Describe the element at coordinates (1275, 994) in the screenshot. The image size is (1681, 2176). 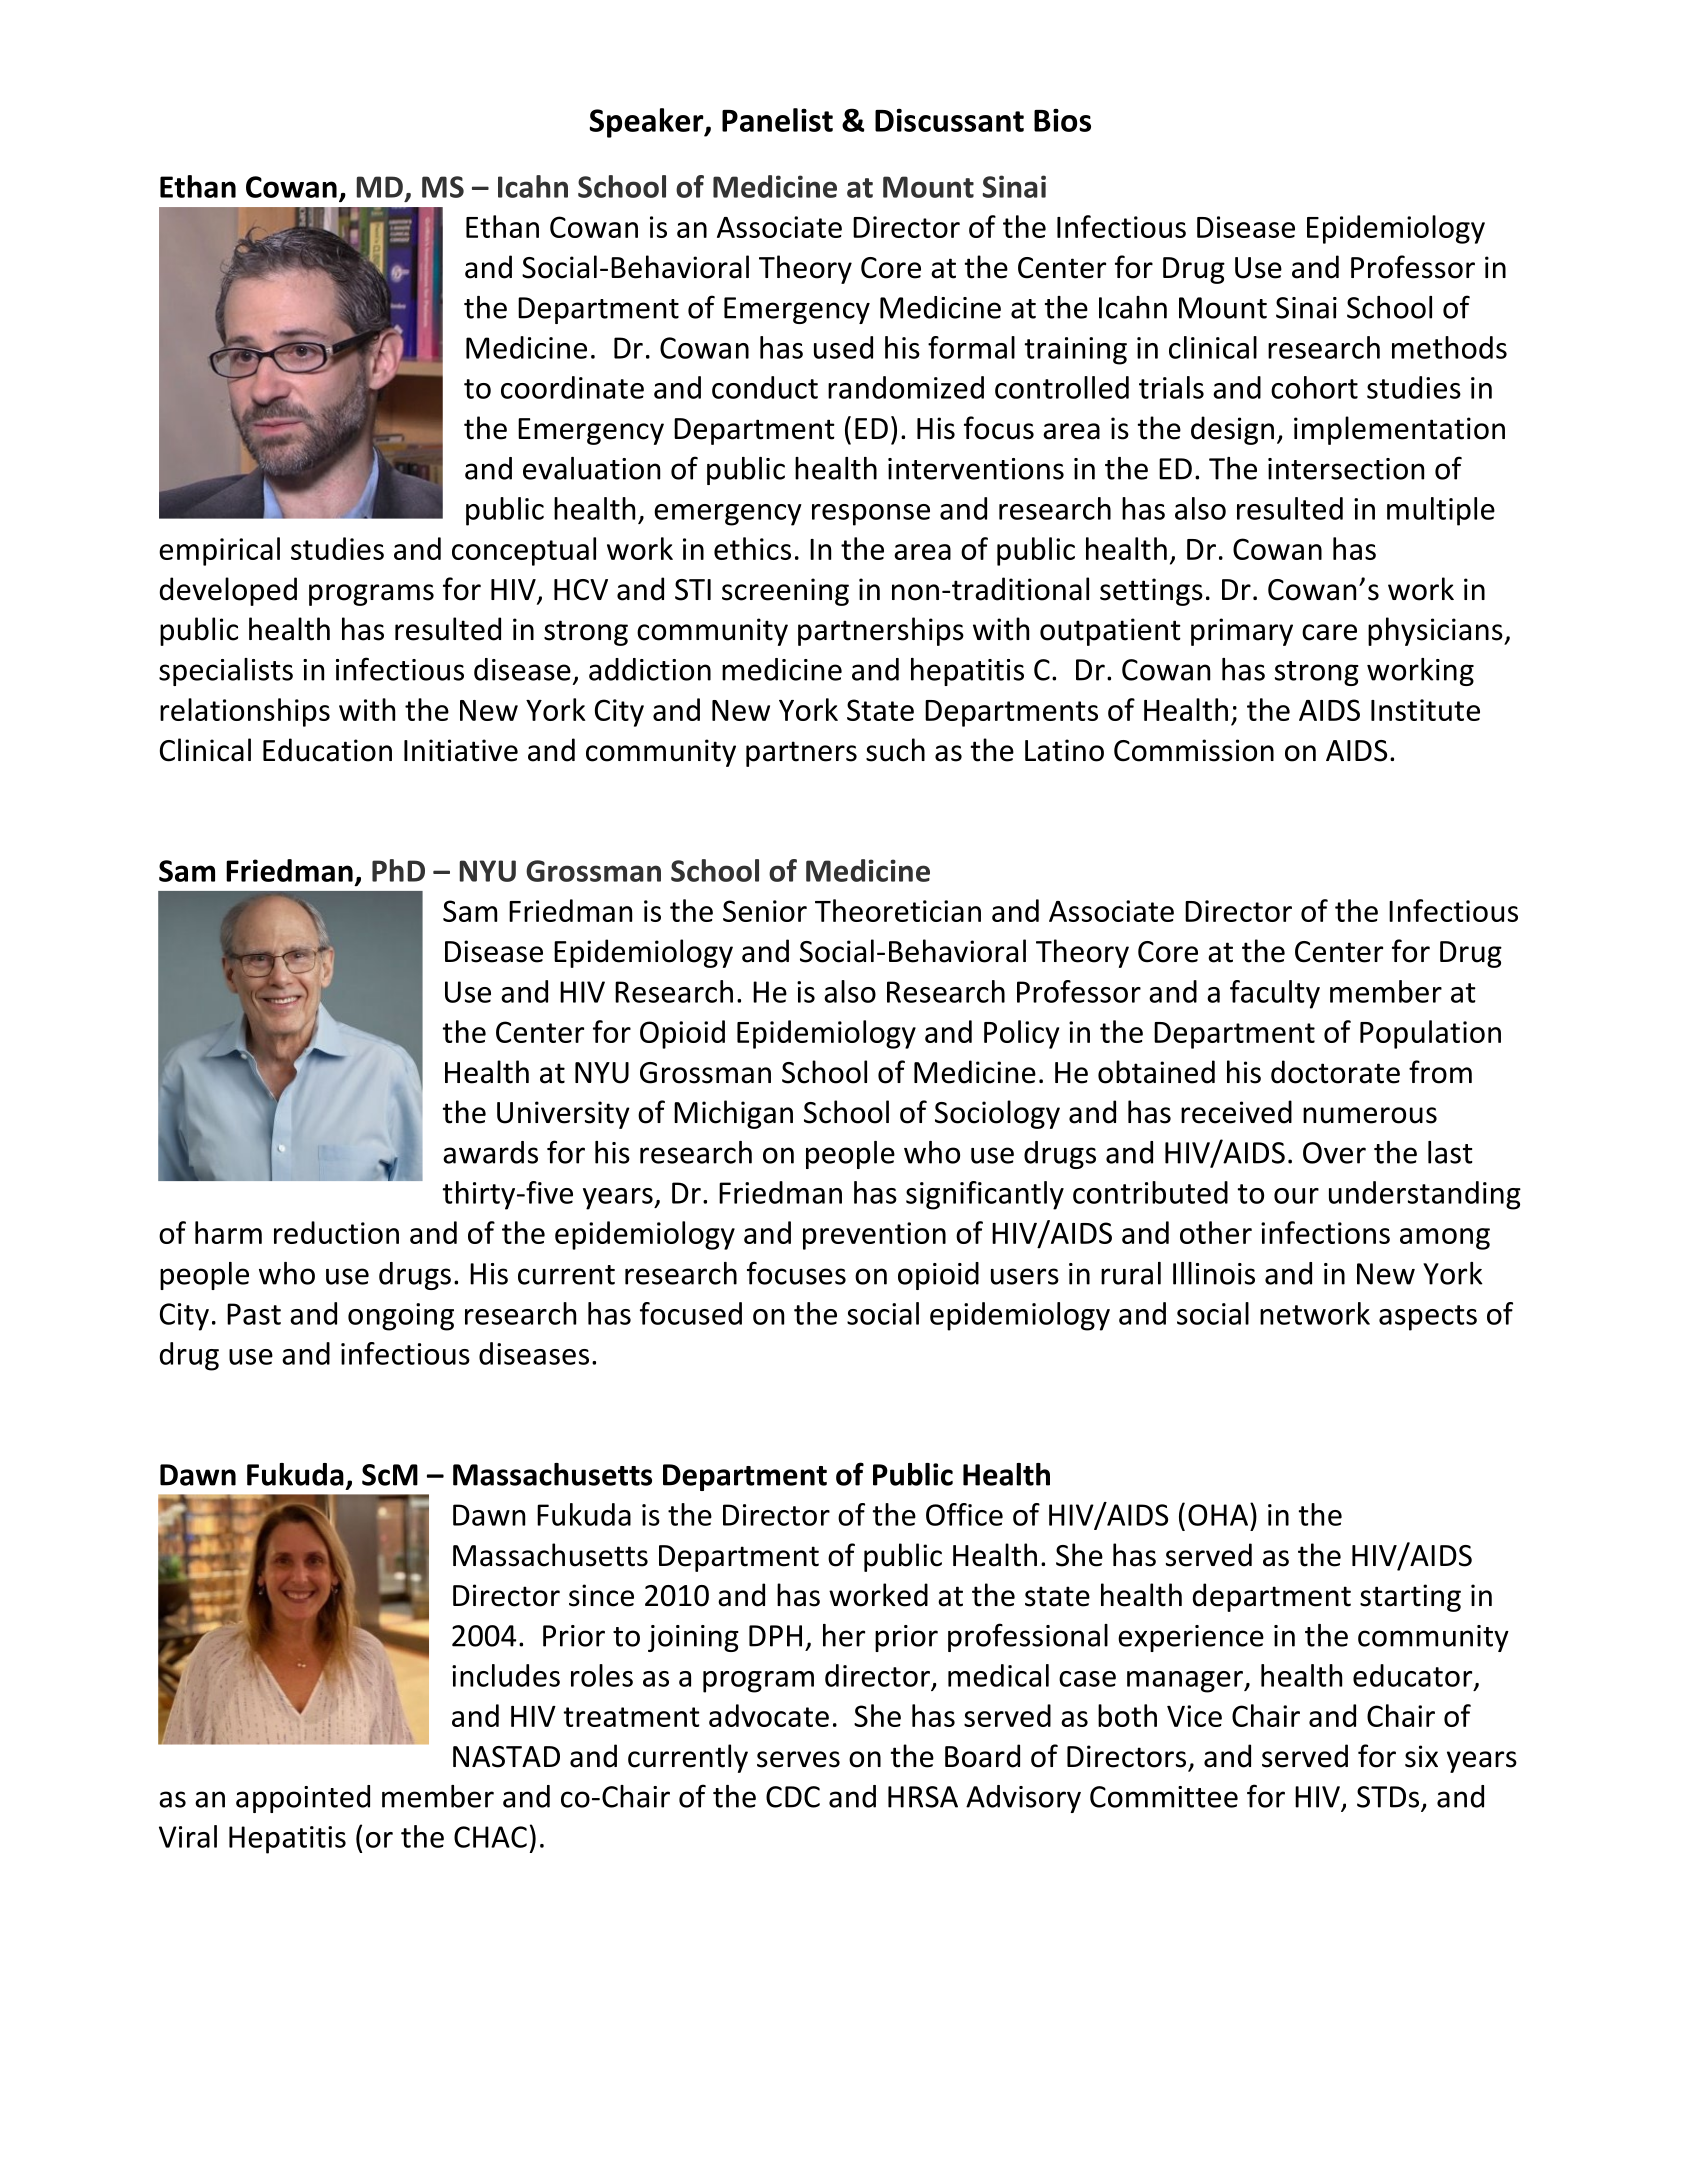
I see `faculty` at that location.
